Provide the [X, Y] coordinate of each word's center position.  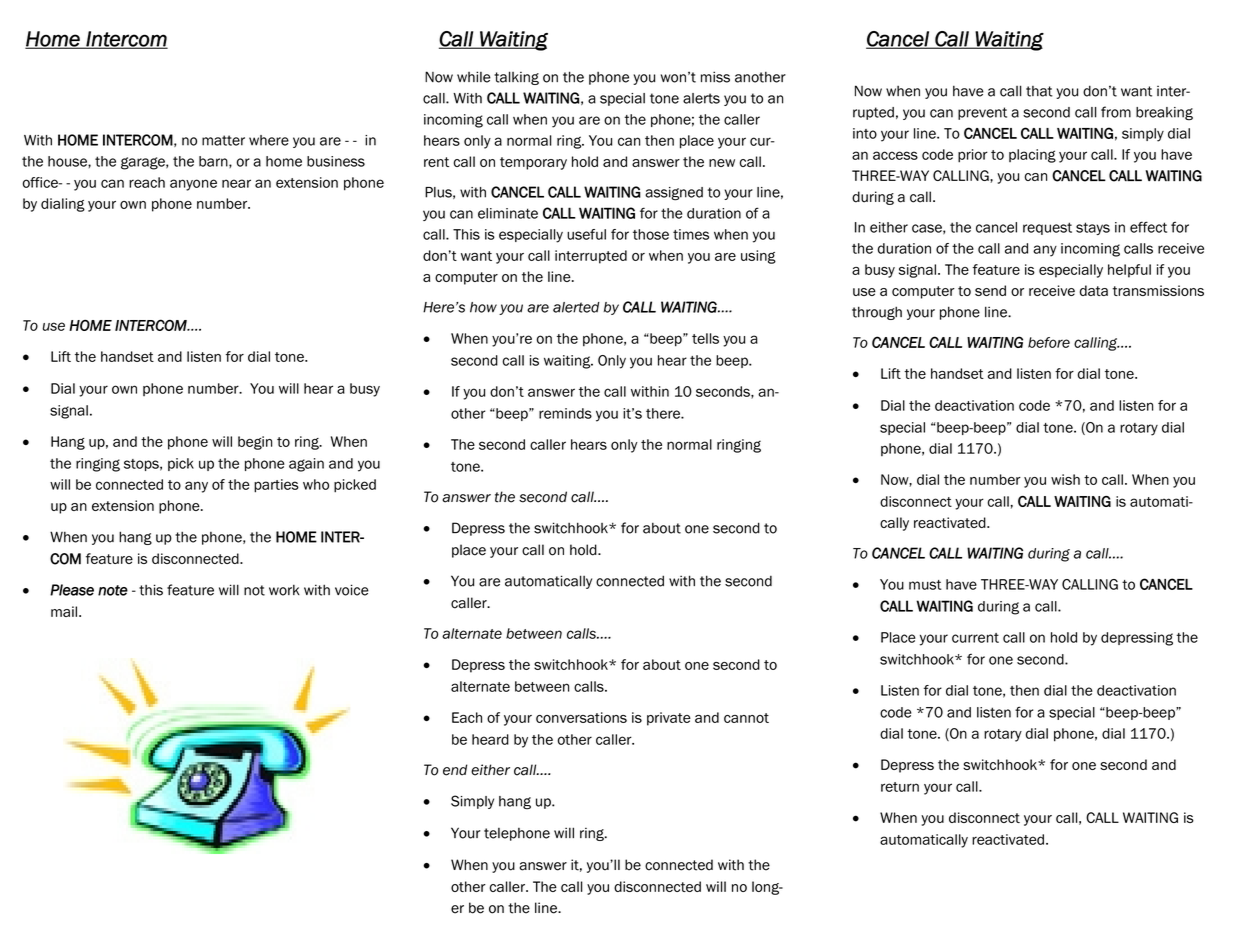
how [483, 307]
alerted [576, 307]
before [1049, 342]
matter [223, 140]
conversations [581, 717]
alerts [701, 98]
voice [352, 590]
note [113, 590]
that [1039, 91]
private [669, 719]
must [925, 585]
